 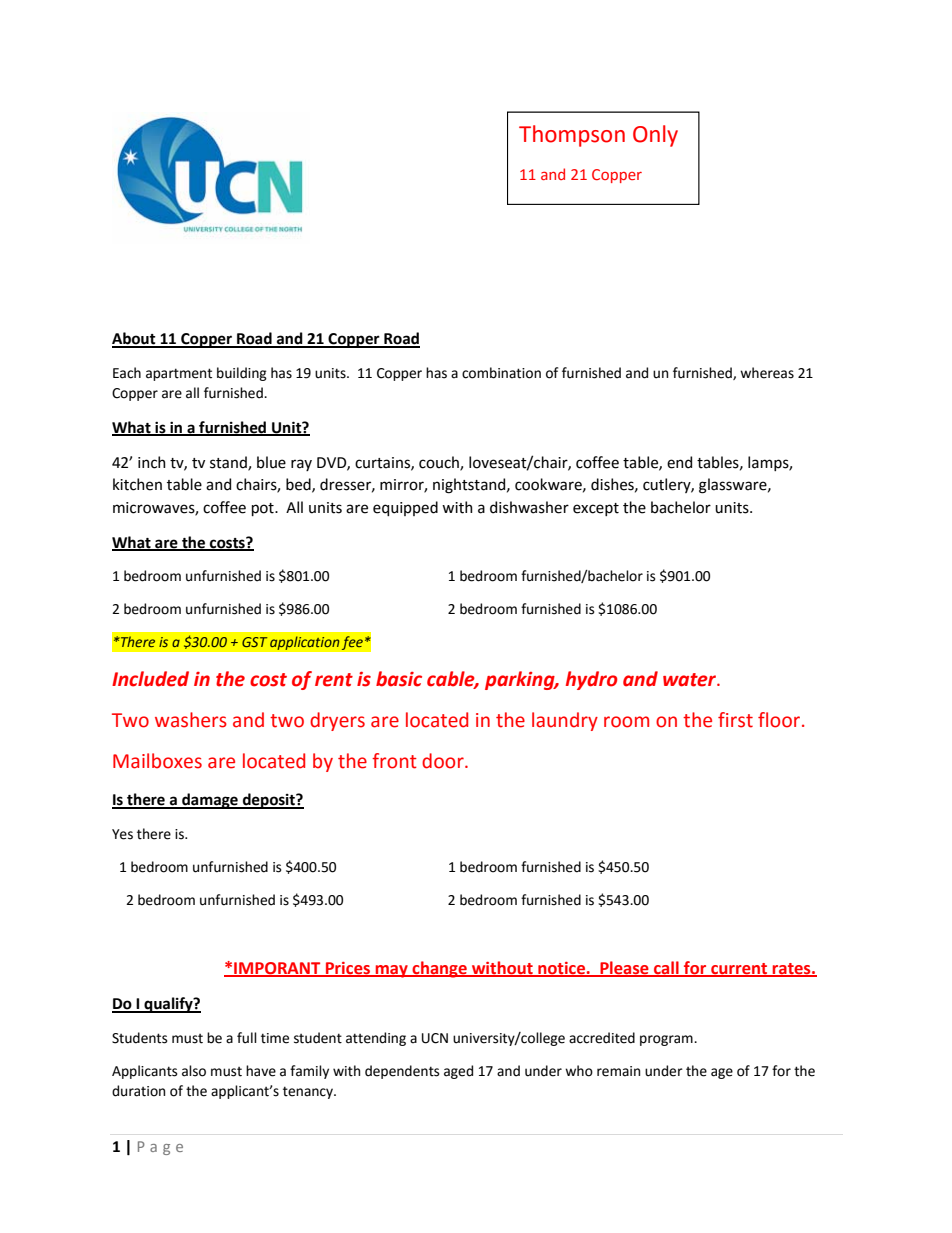 I want to click on damage, so click(x=210, y=801).
